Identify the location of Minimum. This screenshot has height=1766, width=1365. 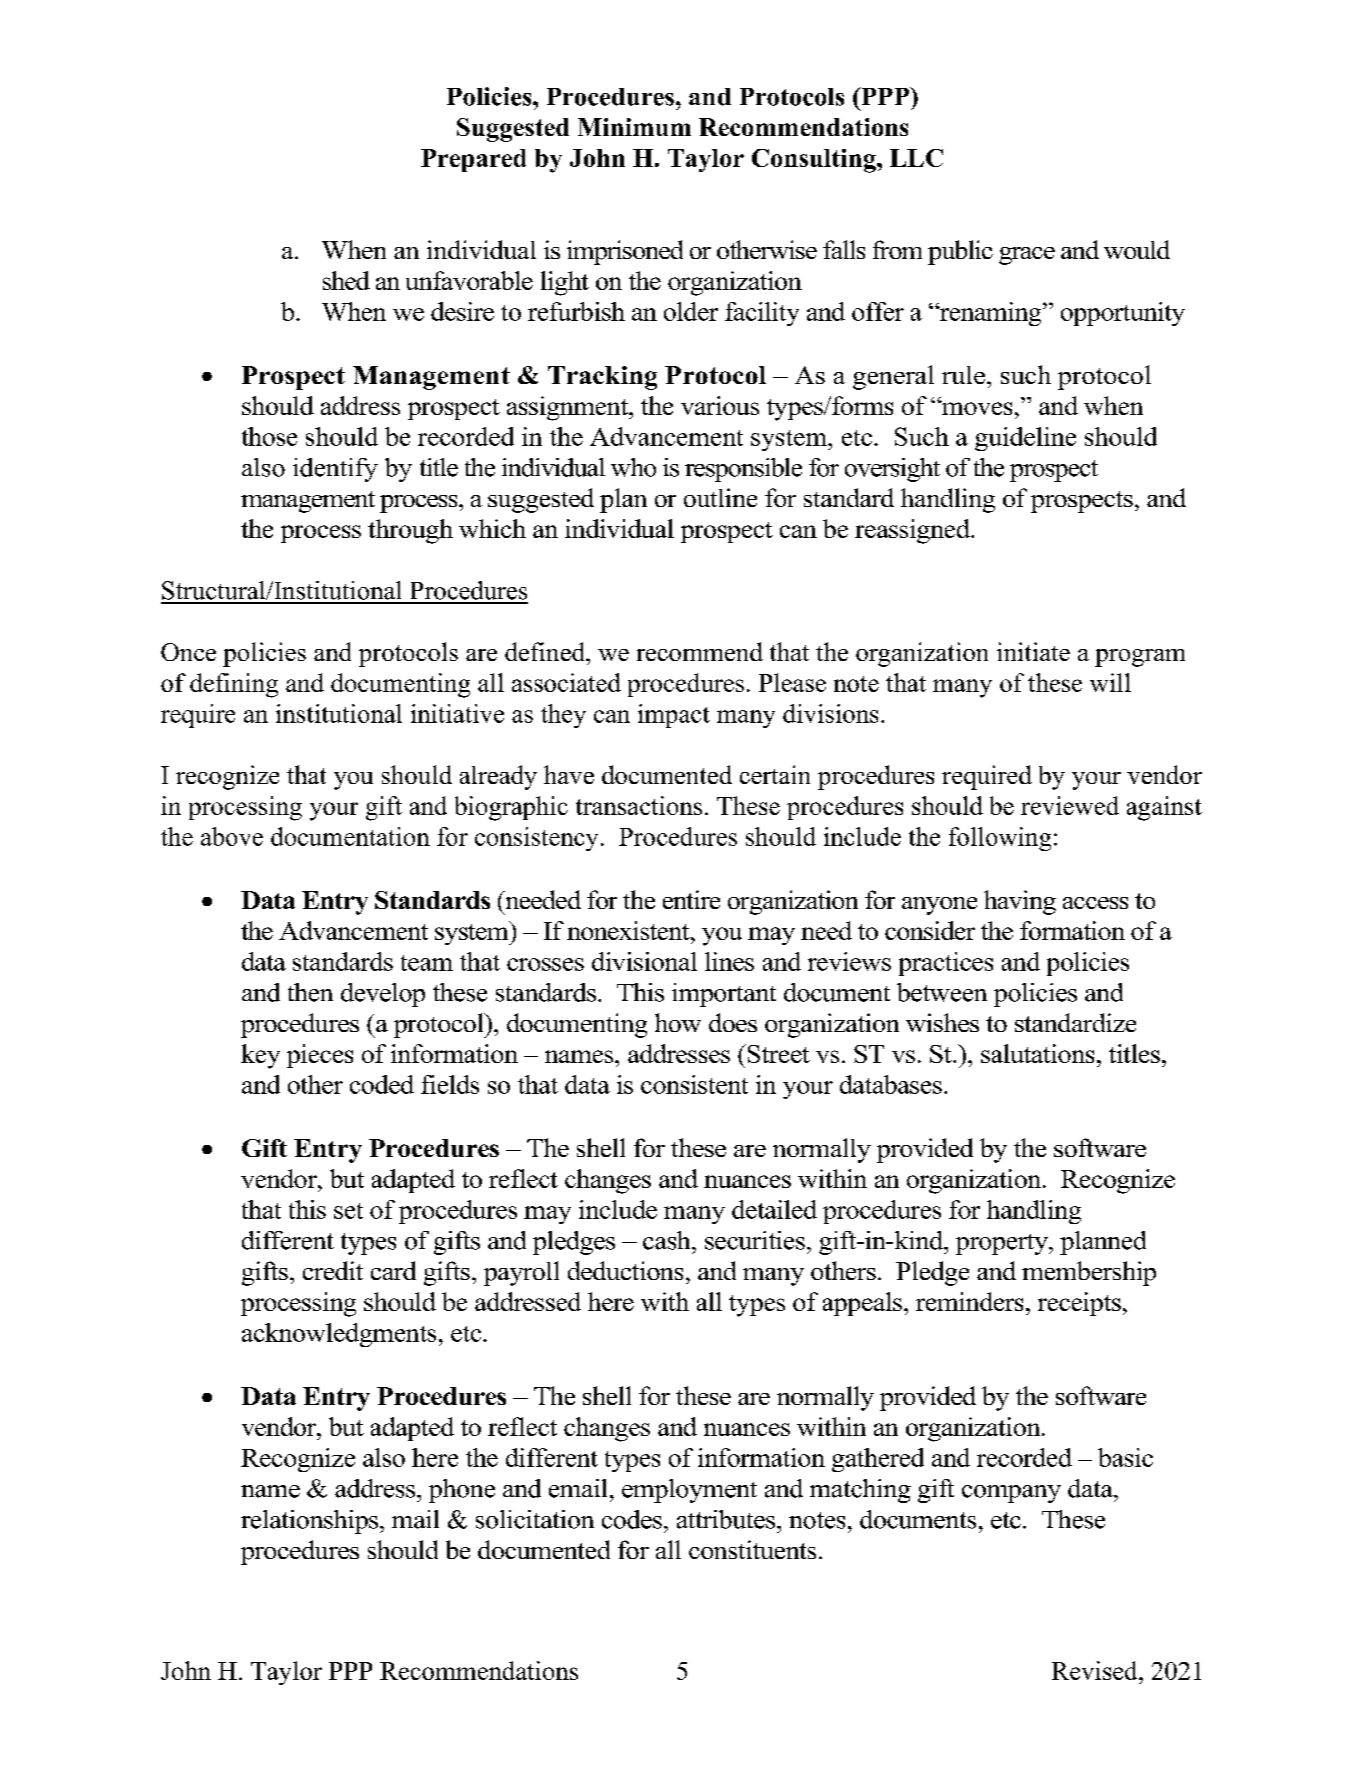
(634, 127).
